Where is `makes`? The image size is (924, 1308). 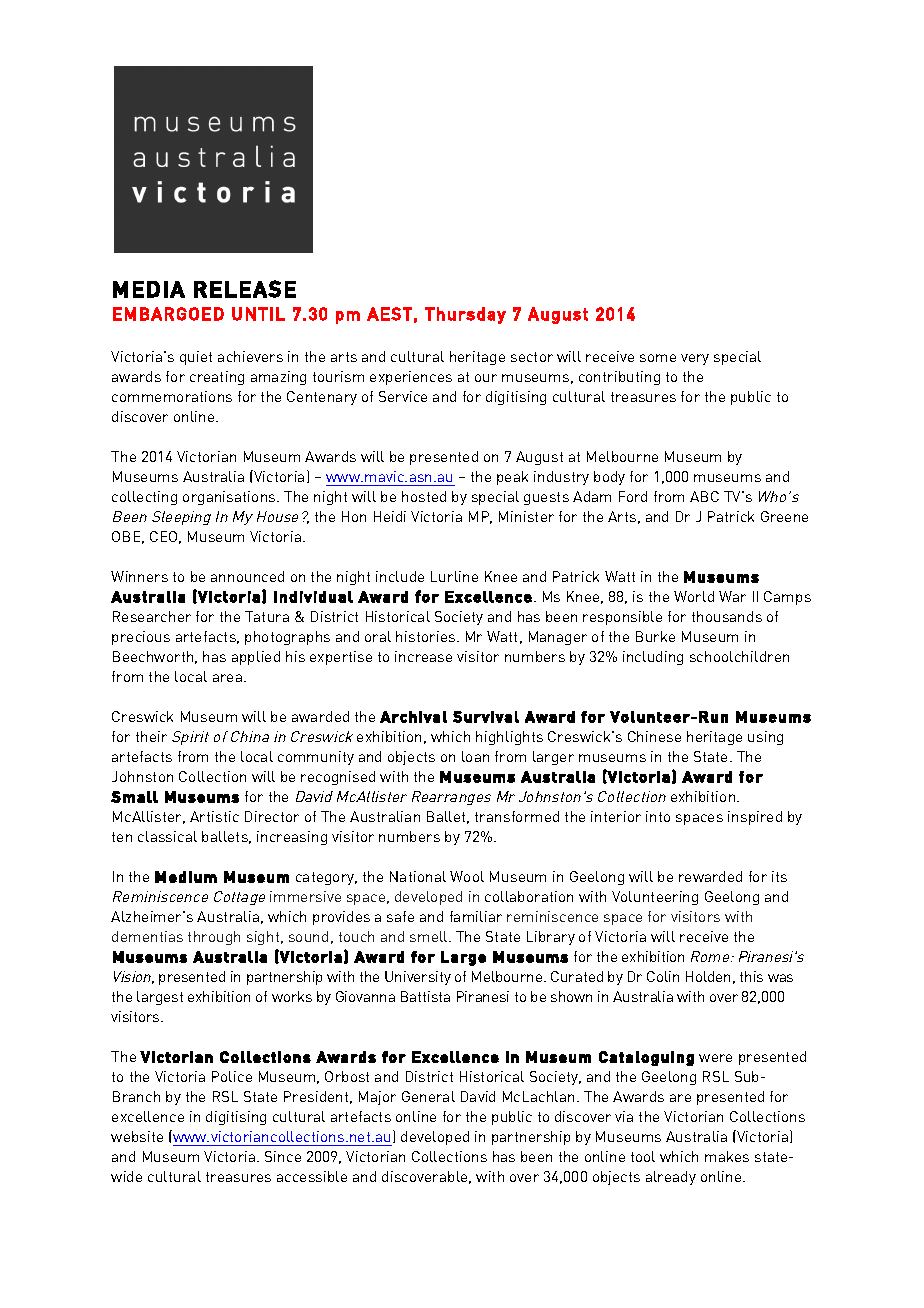
makes is located at coordinates (727, 1156).
